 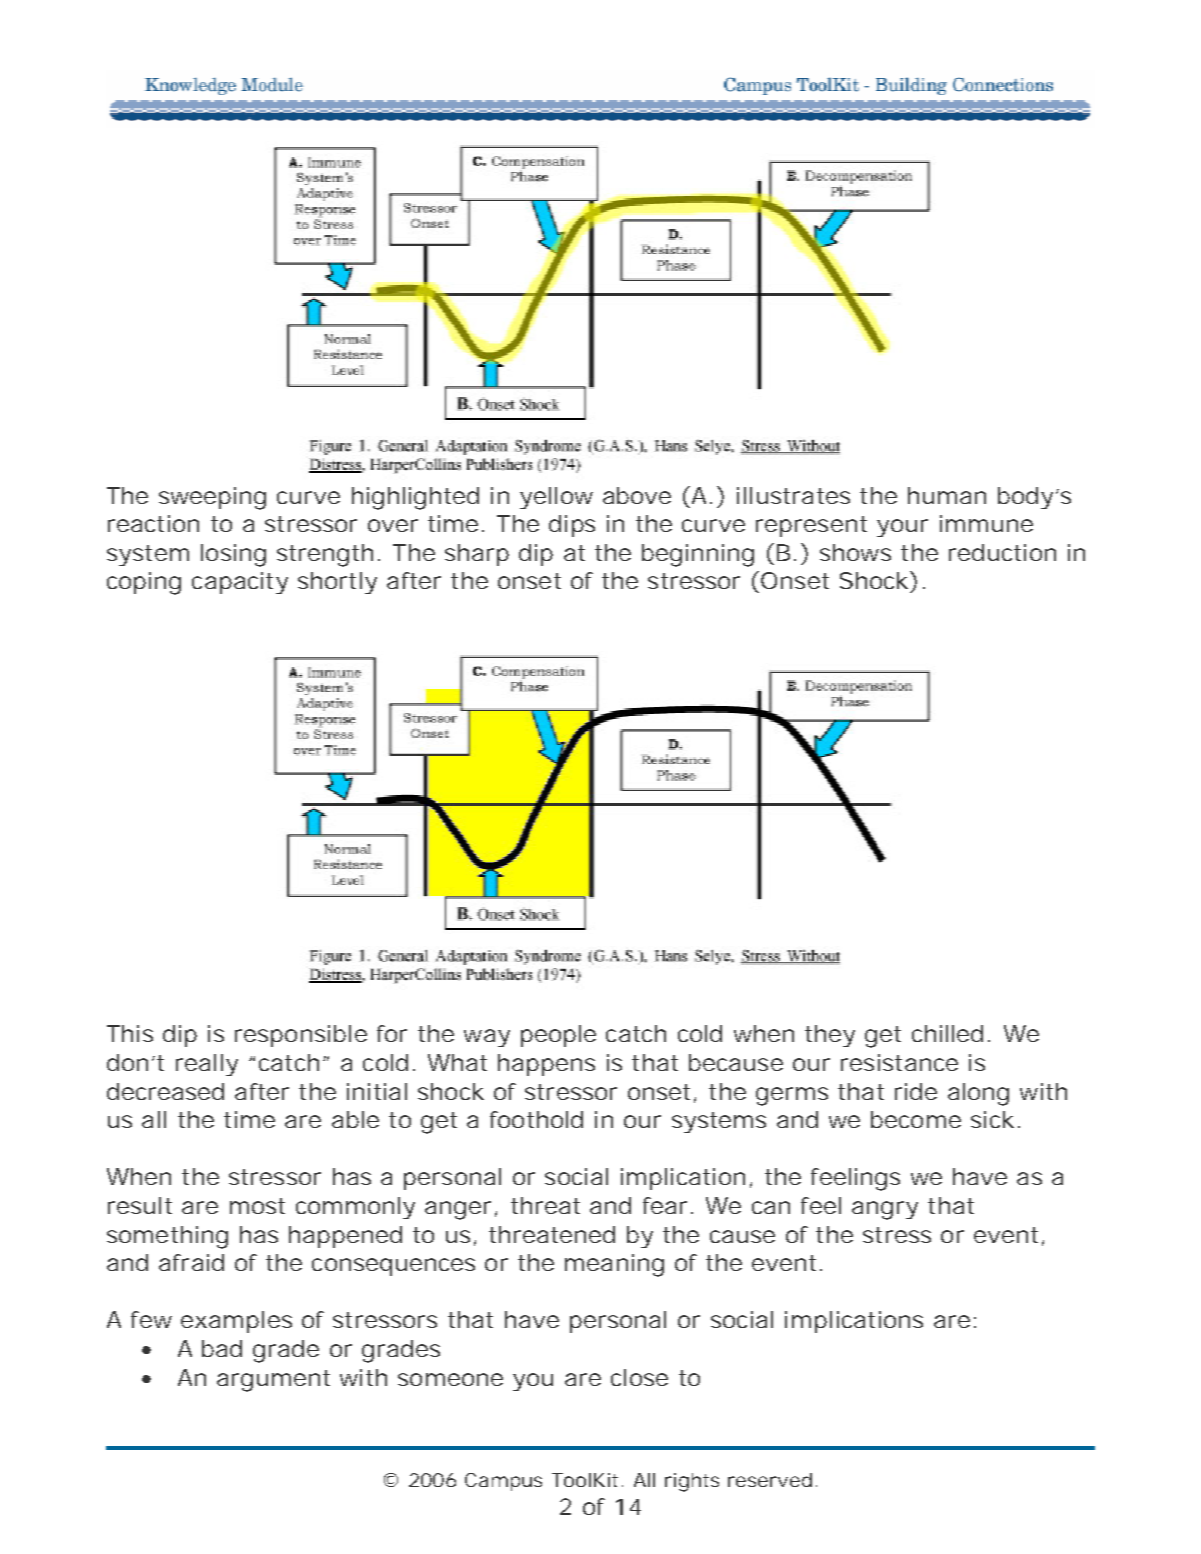 What do you see at coordinates (130, 1033) in the image?
I see `This` at bounding box center [130, 1033].
